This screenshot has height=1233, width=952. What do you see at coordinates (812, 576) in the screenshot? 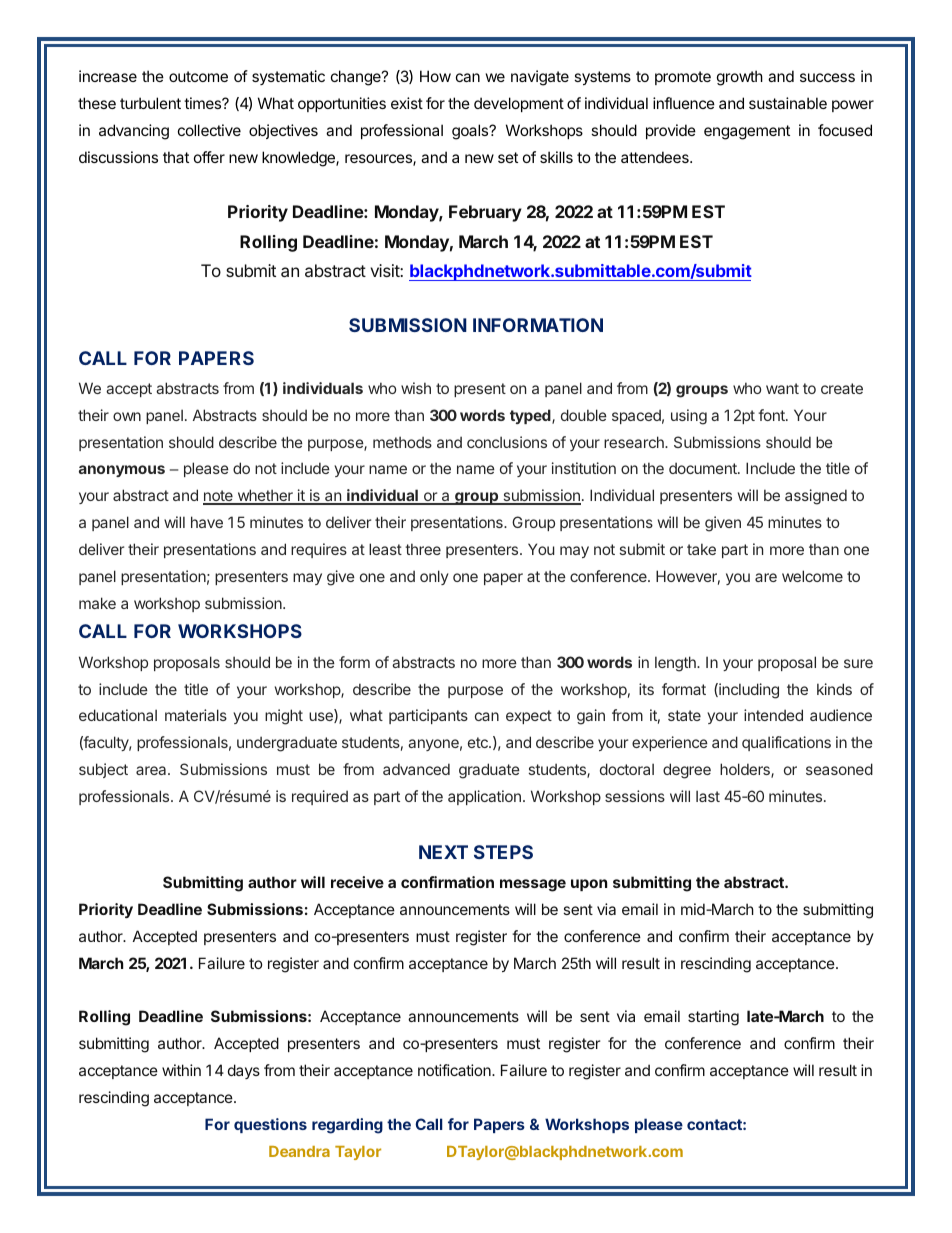
I see `welcome` at bounding box center [812, 576].
